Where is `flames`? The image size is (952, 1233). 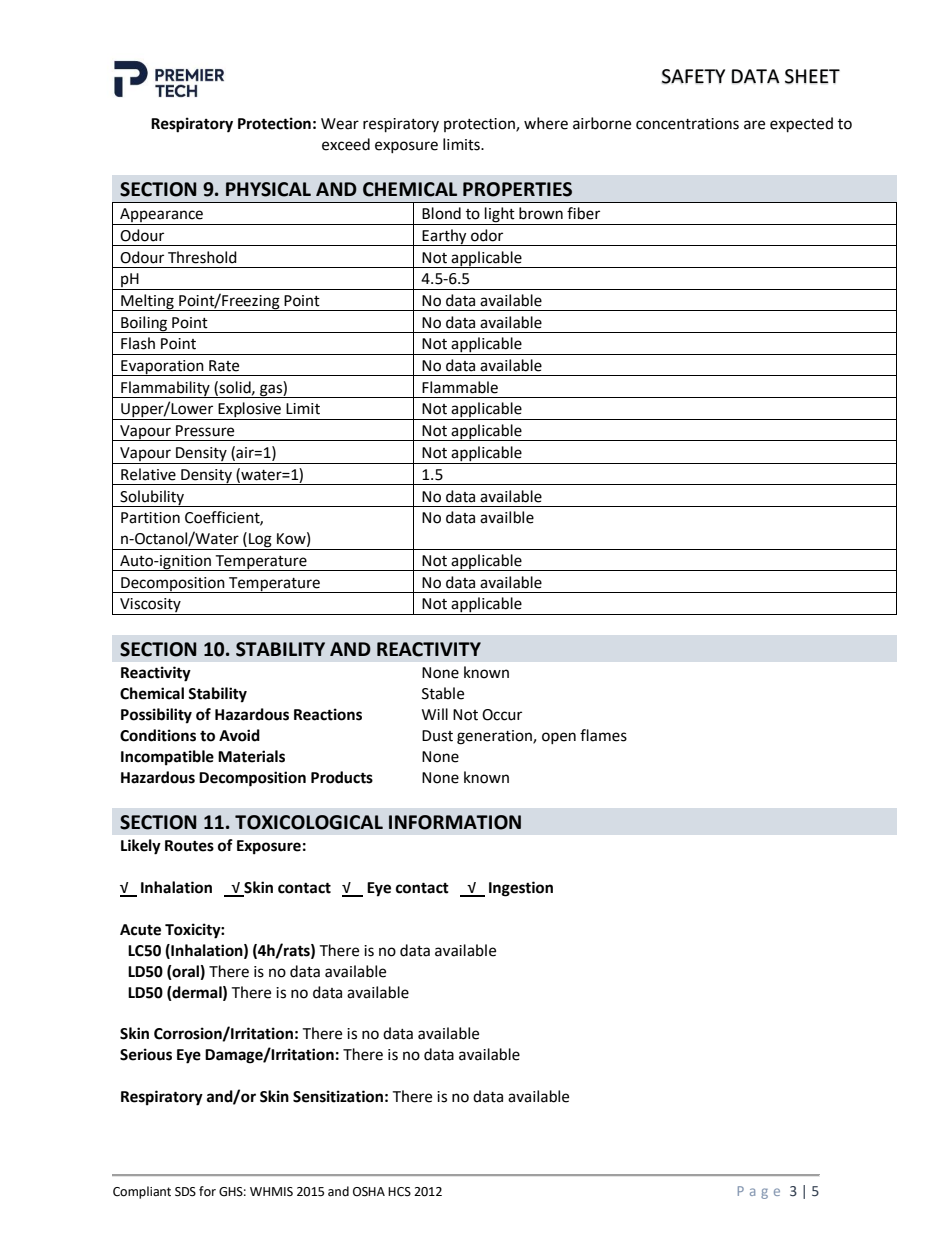
flames is located at coordinates (603, 735).
